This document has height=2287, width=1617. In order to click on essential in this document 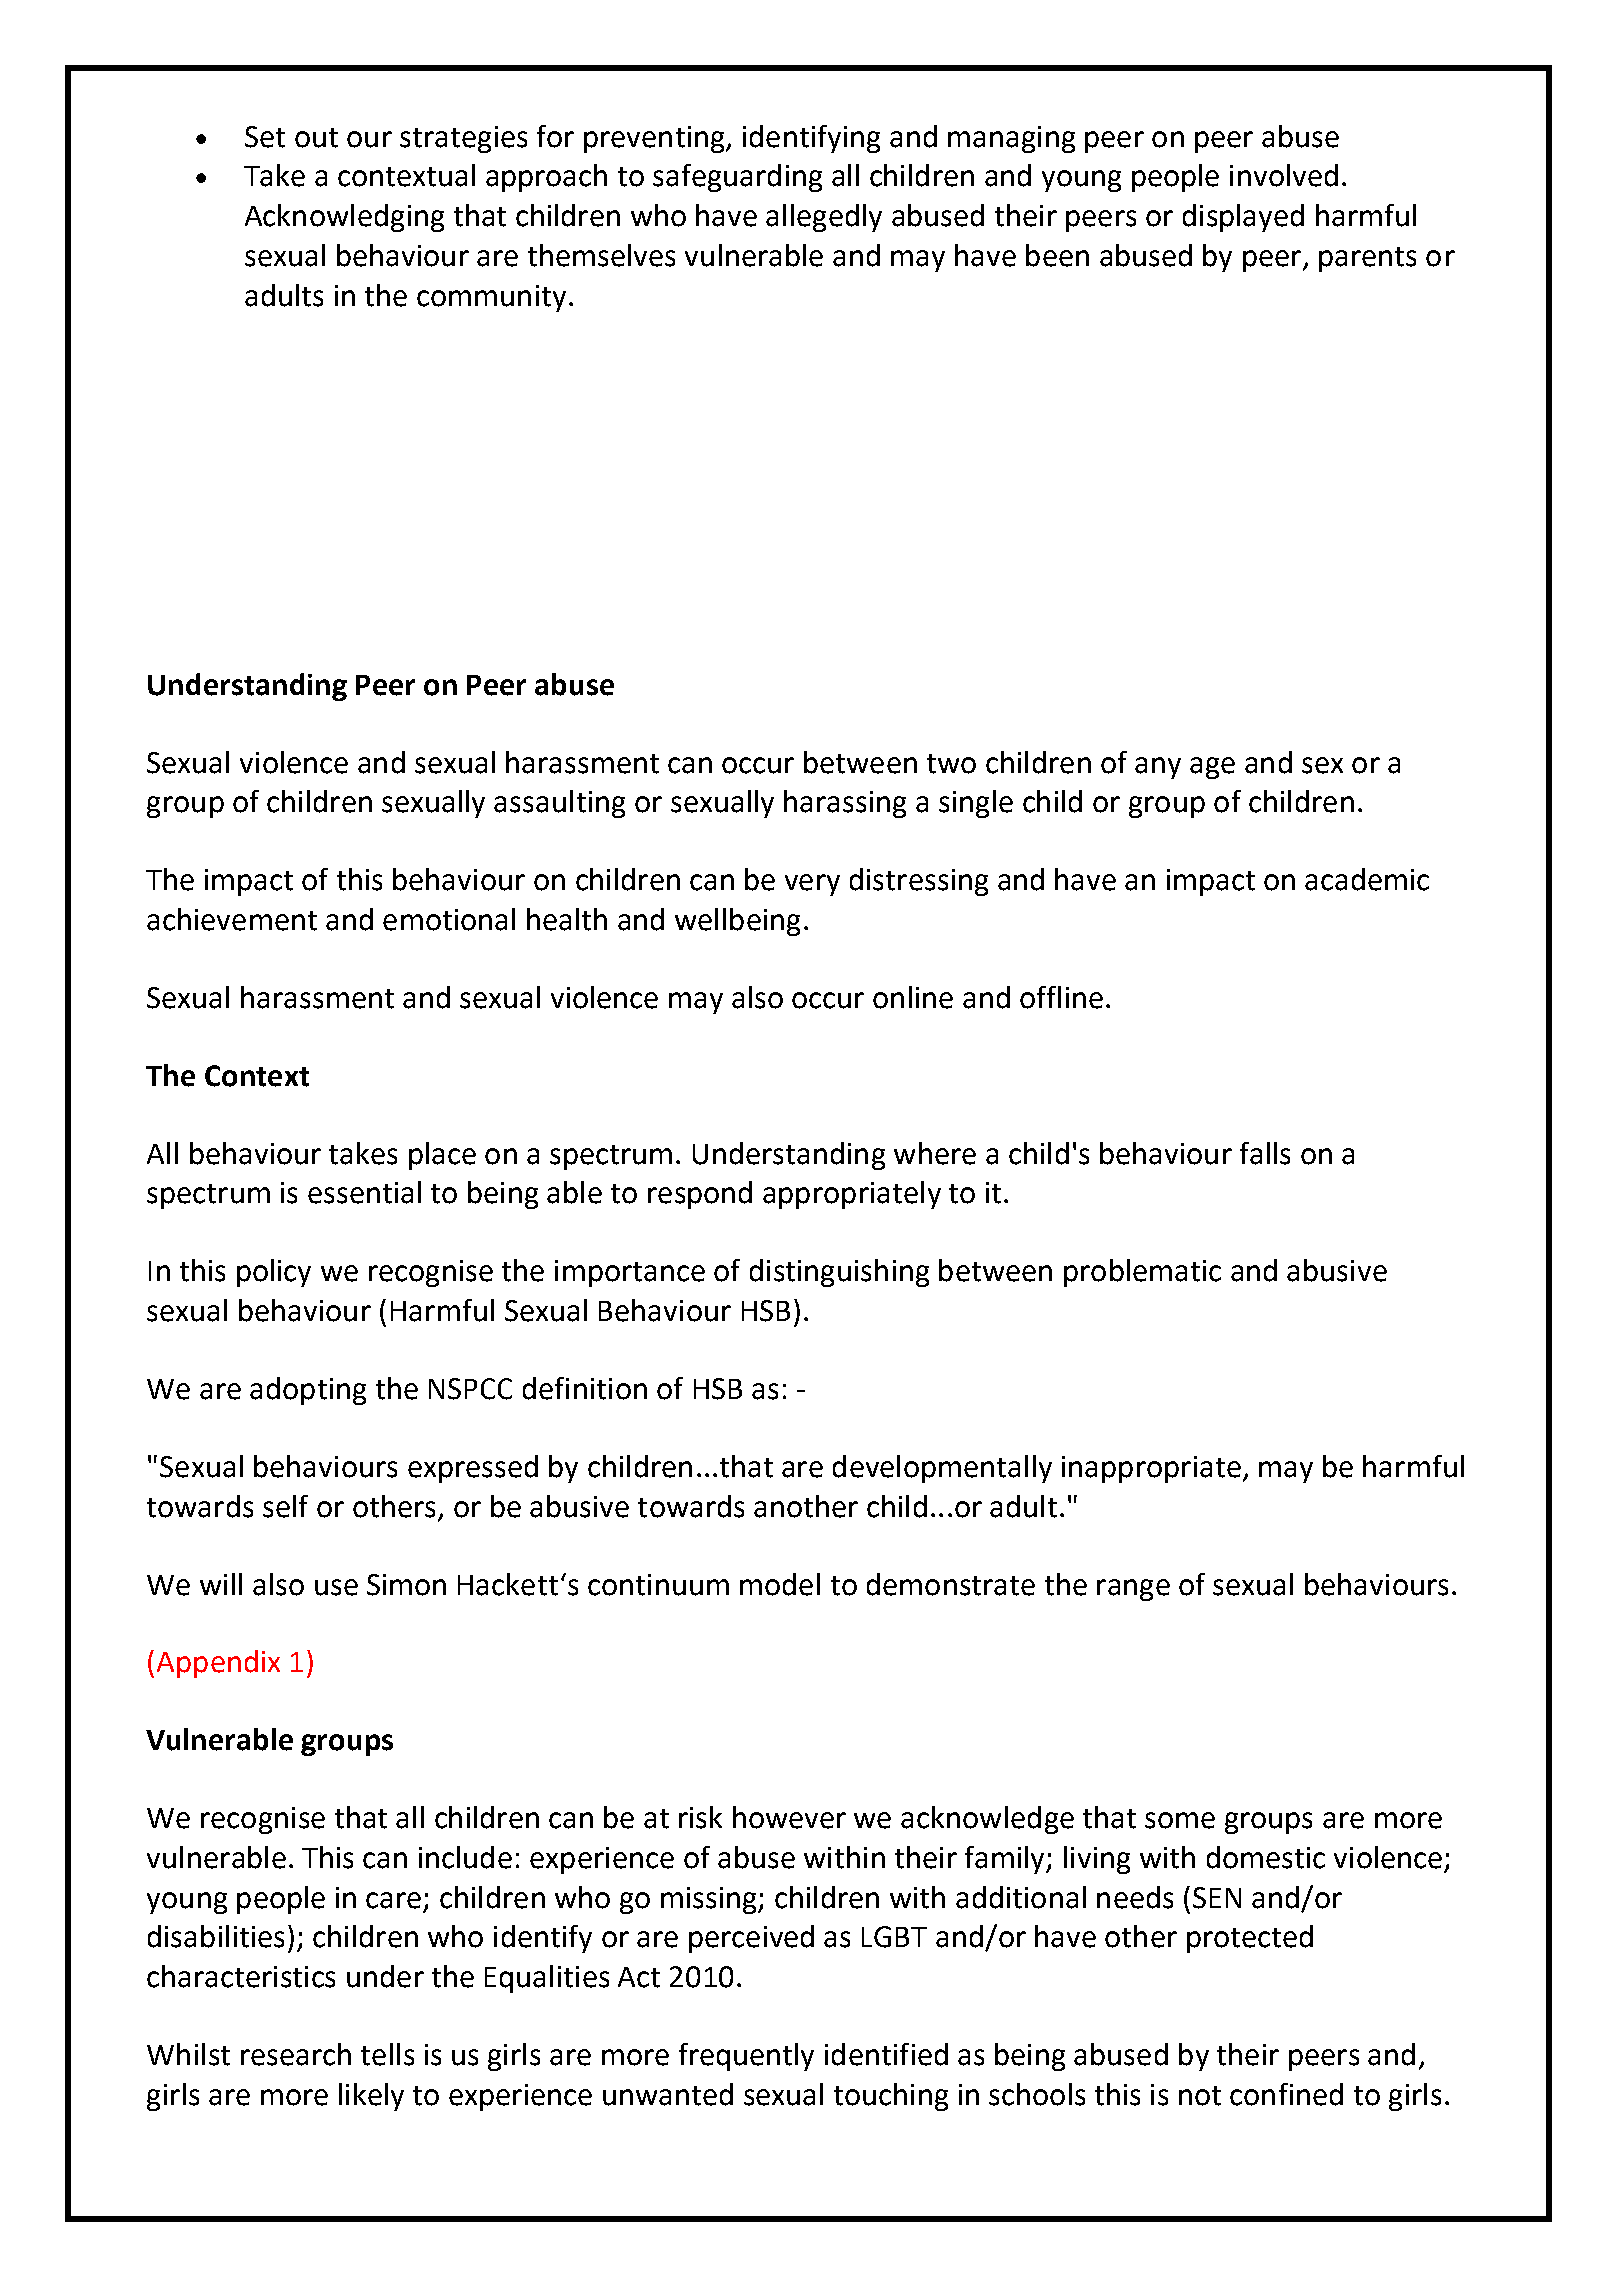, I will do `click(364, 1192)`.
